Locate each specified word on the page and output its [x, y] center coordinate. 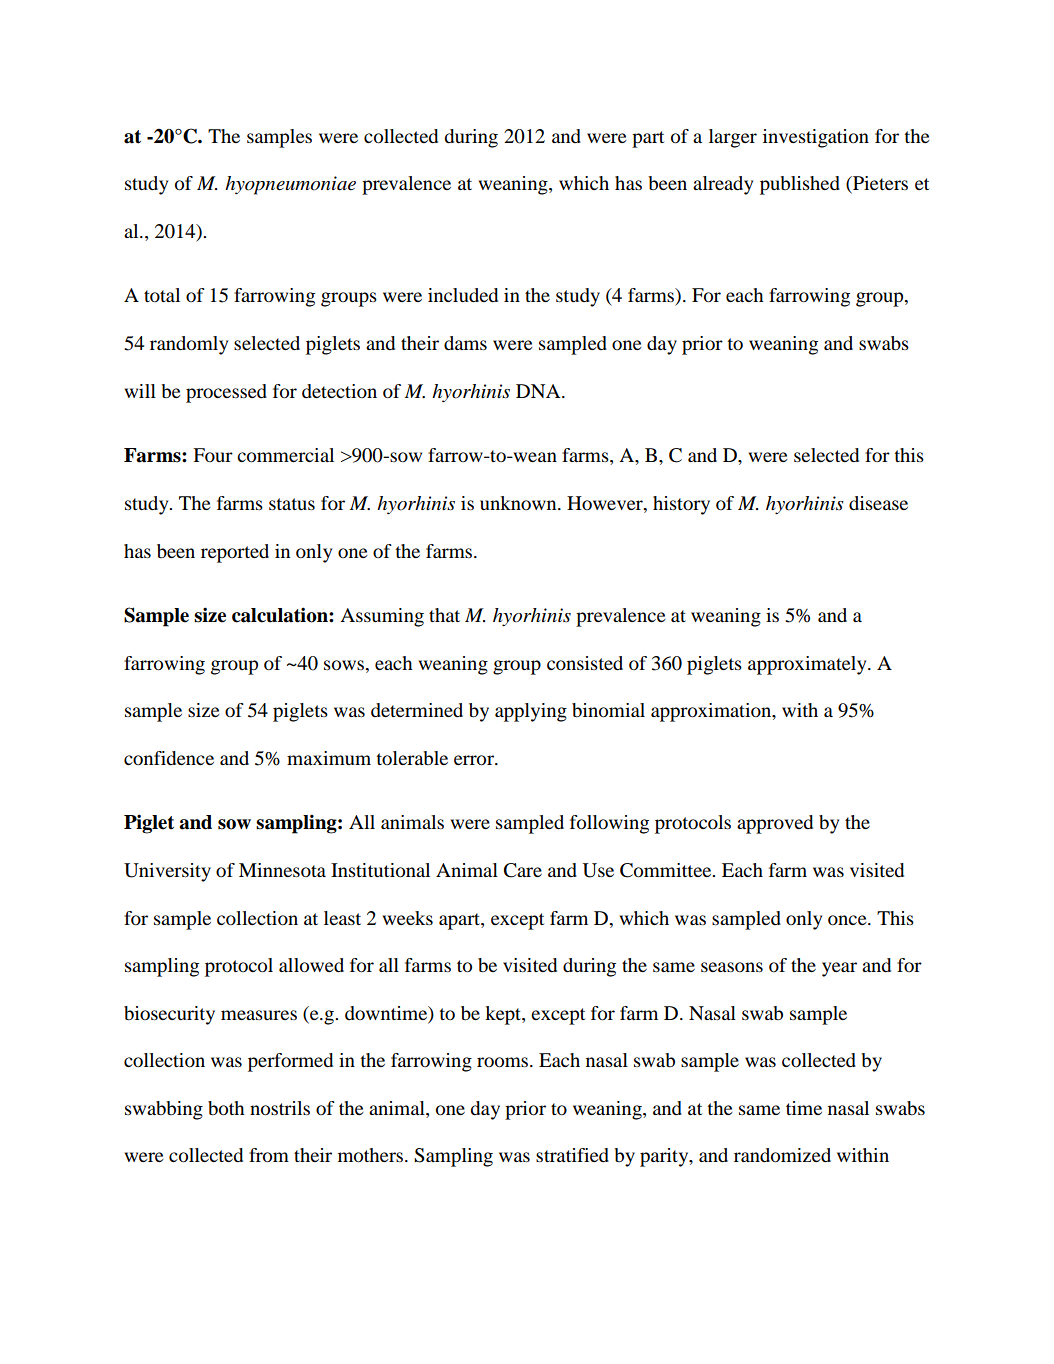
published [800, 185]
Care [523, 870]
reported [235, 553]
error [475, 760]
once [848, 920]
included [463, 295]
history [681, 505]
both [226, 1108]
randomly [189, 345]
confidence [169, 758]
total [162, 295]
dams [465, 343]
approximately [808, 665]
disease [878, 503]
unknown [519, 503]
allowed [311, 965]
